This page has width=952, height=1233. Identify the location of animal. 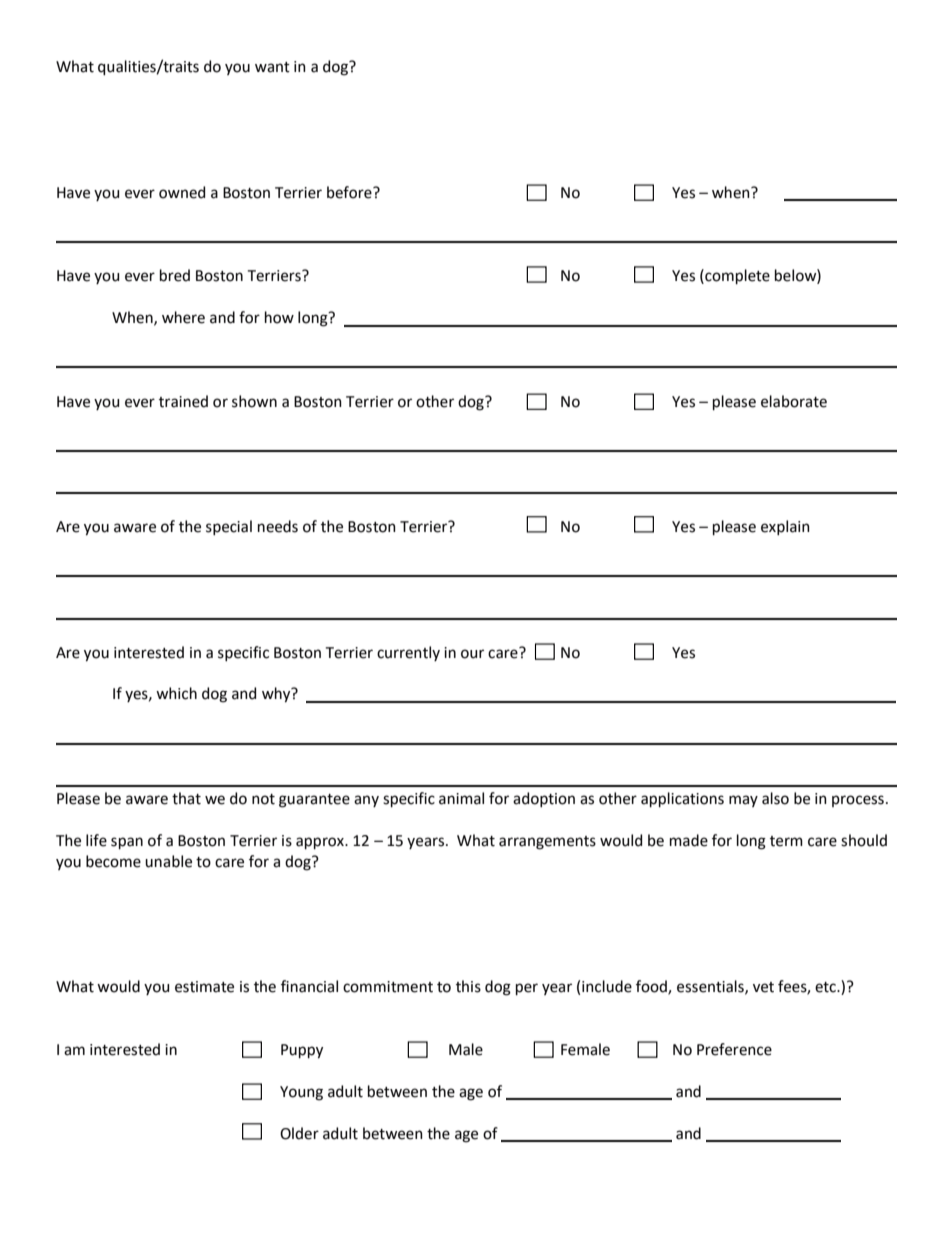
(461, 798).
